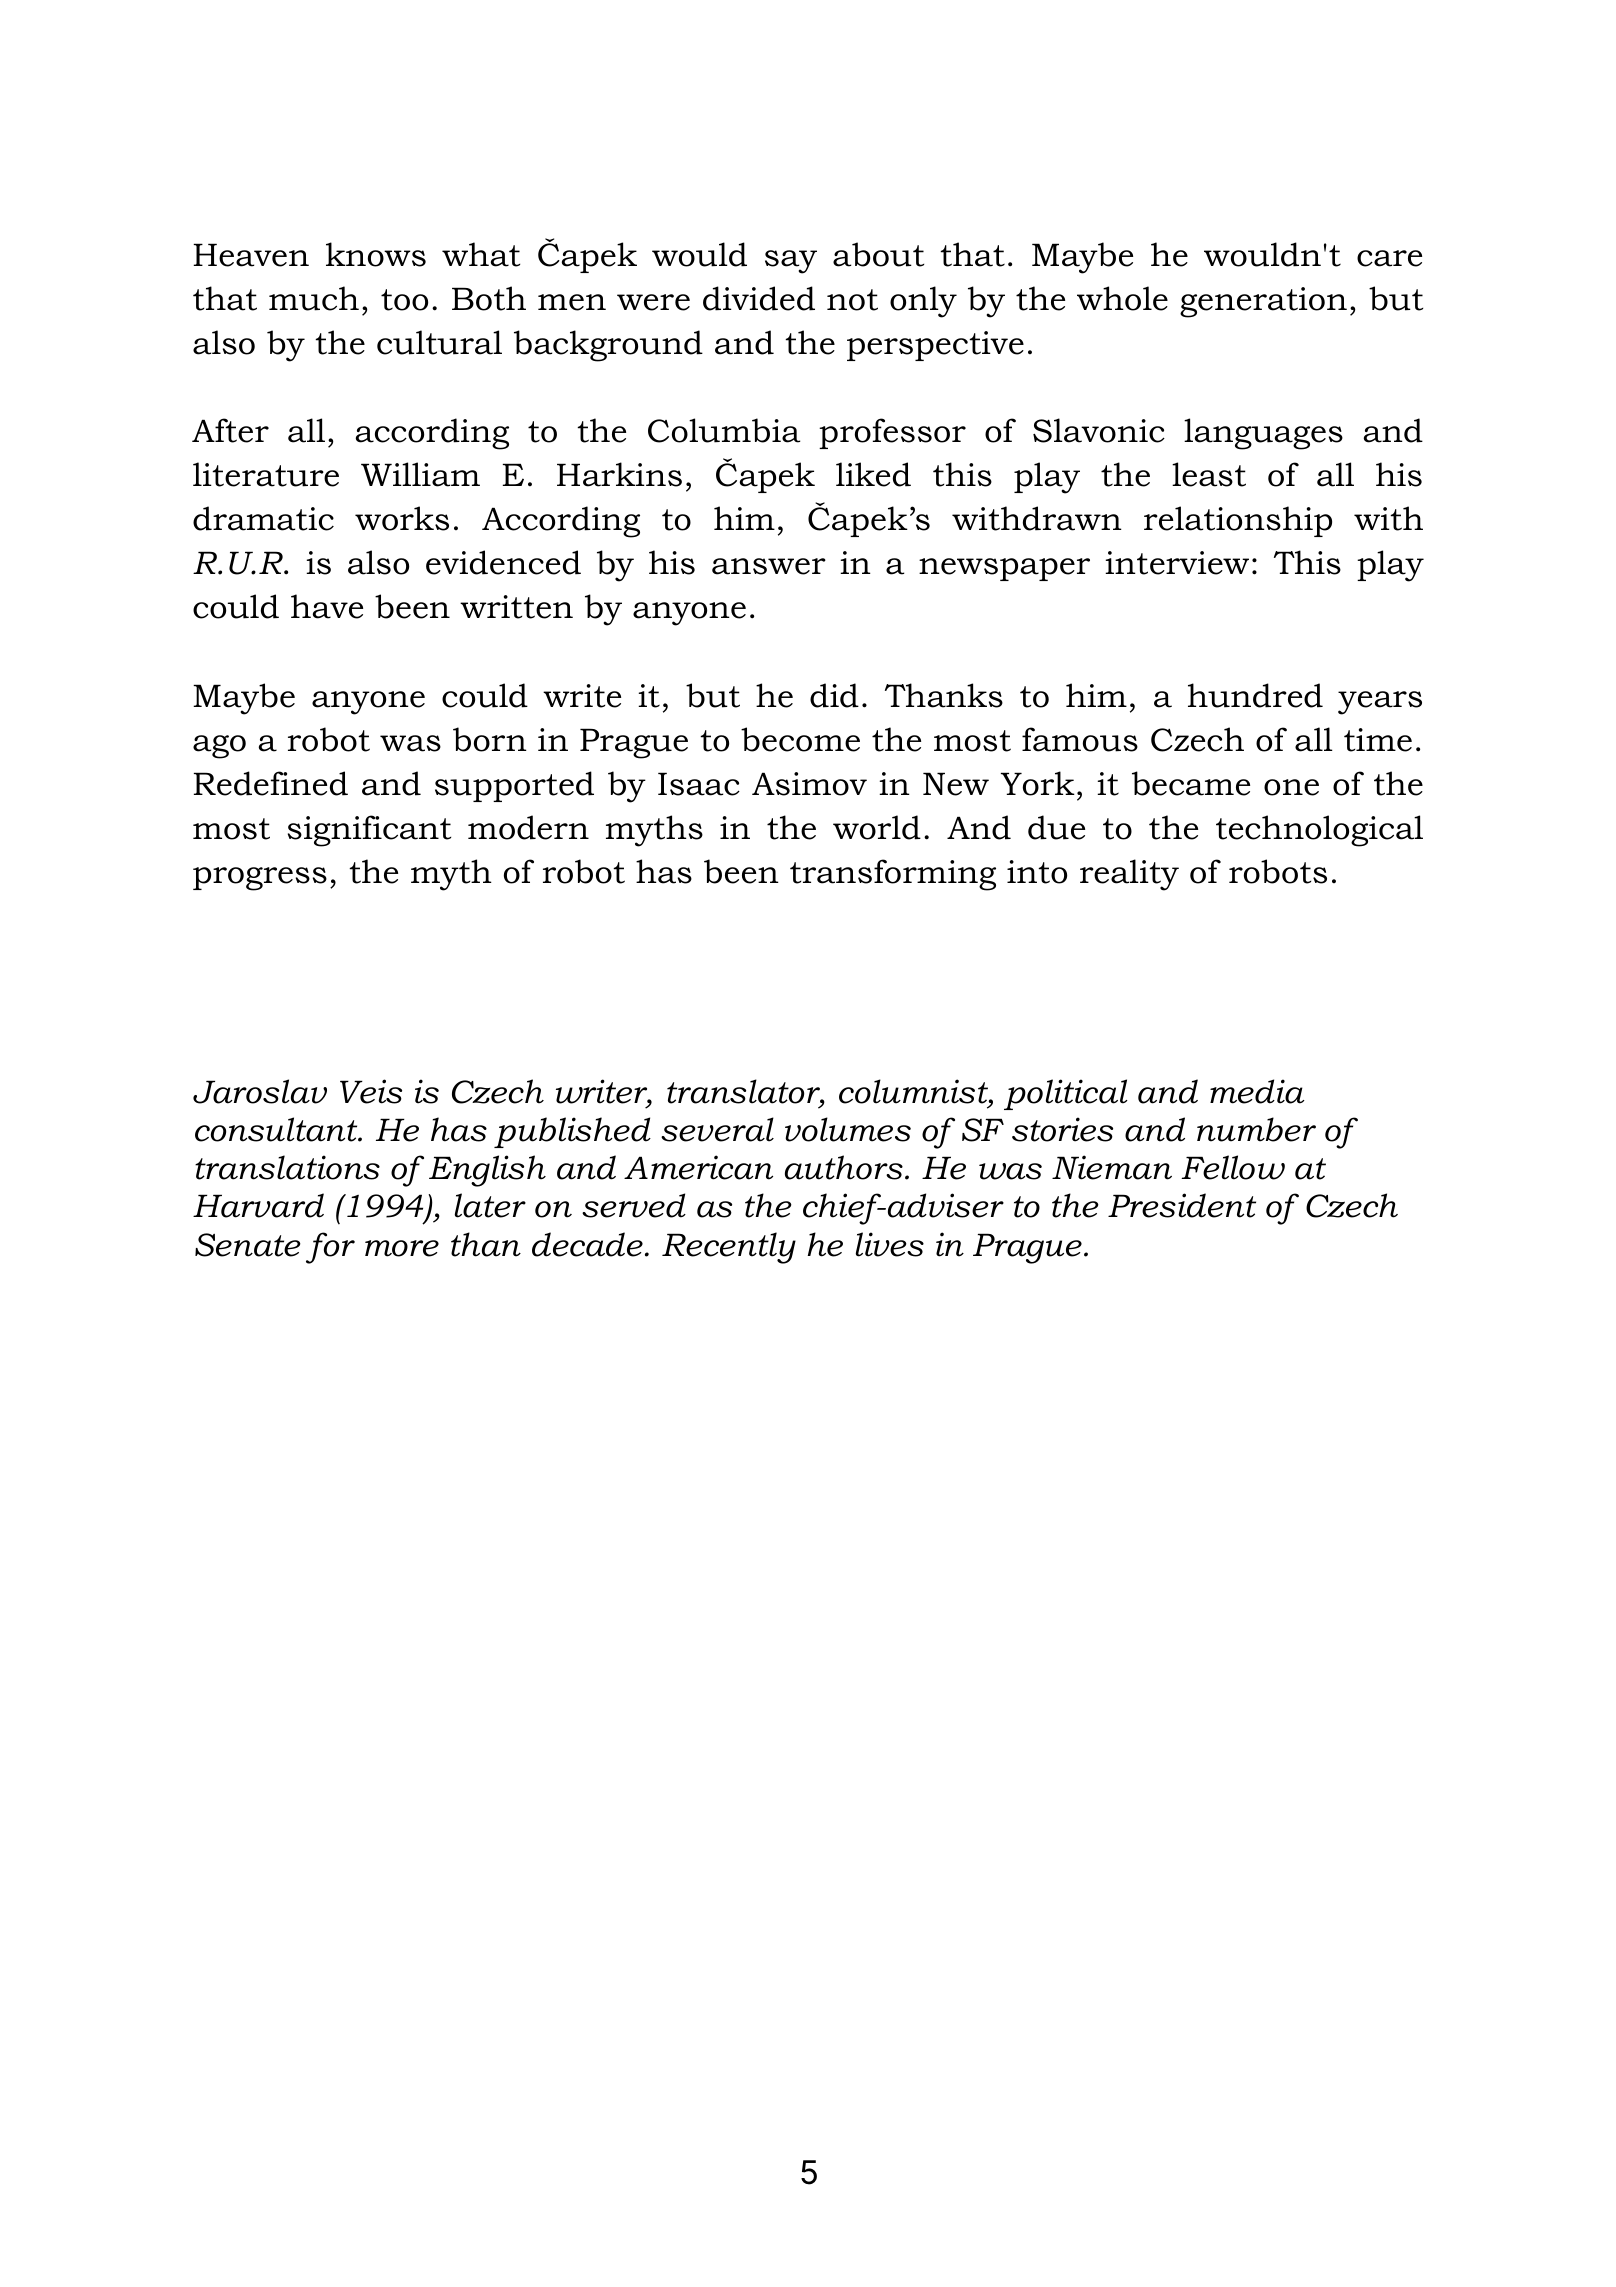 The width and height of the screenshot is (1616, 2287). What do you see at coordinates (1177, 563) in the screenshot?
I see `interview` at bounding box center [1177, 563].
